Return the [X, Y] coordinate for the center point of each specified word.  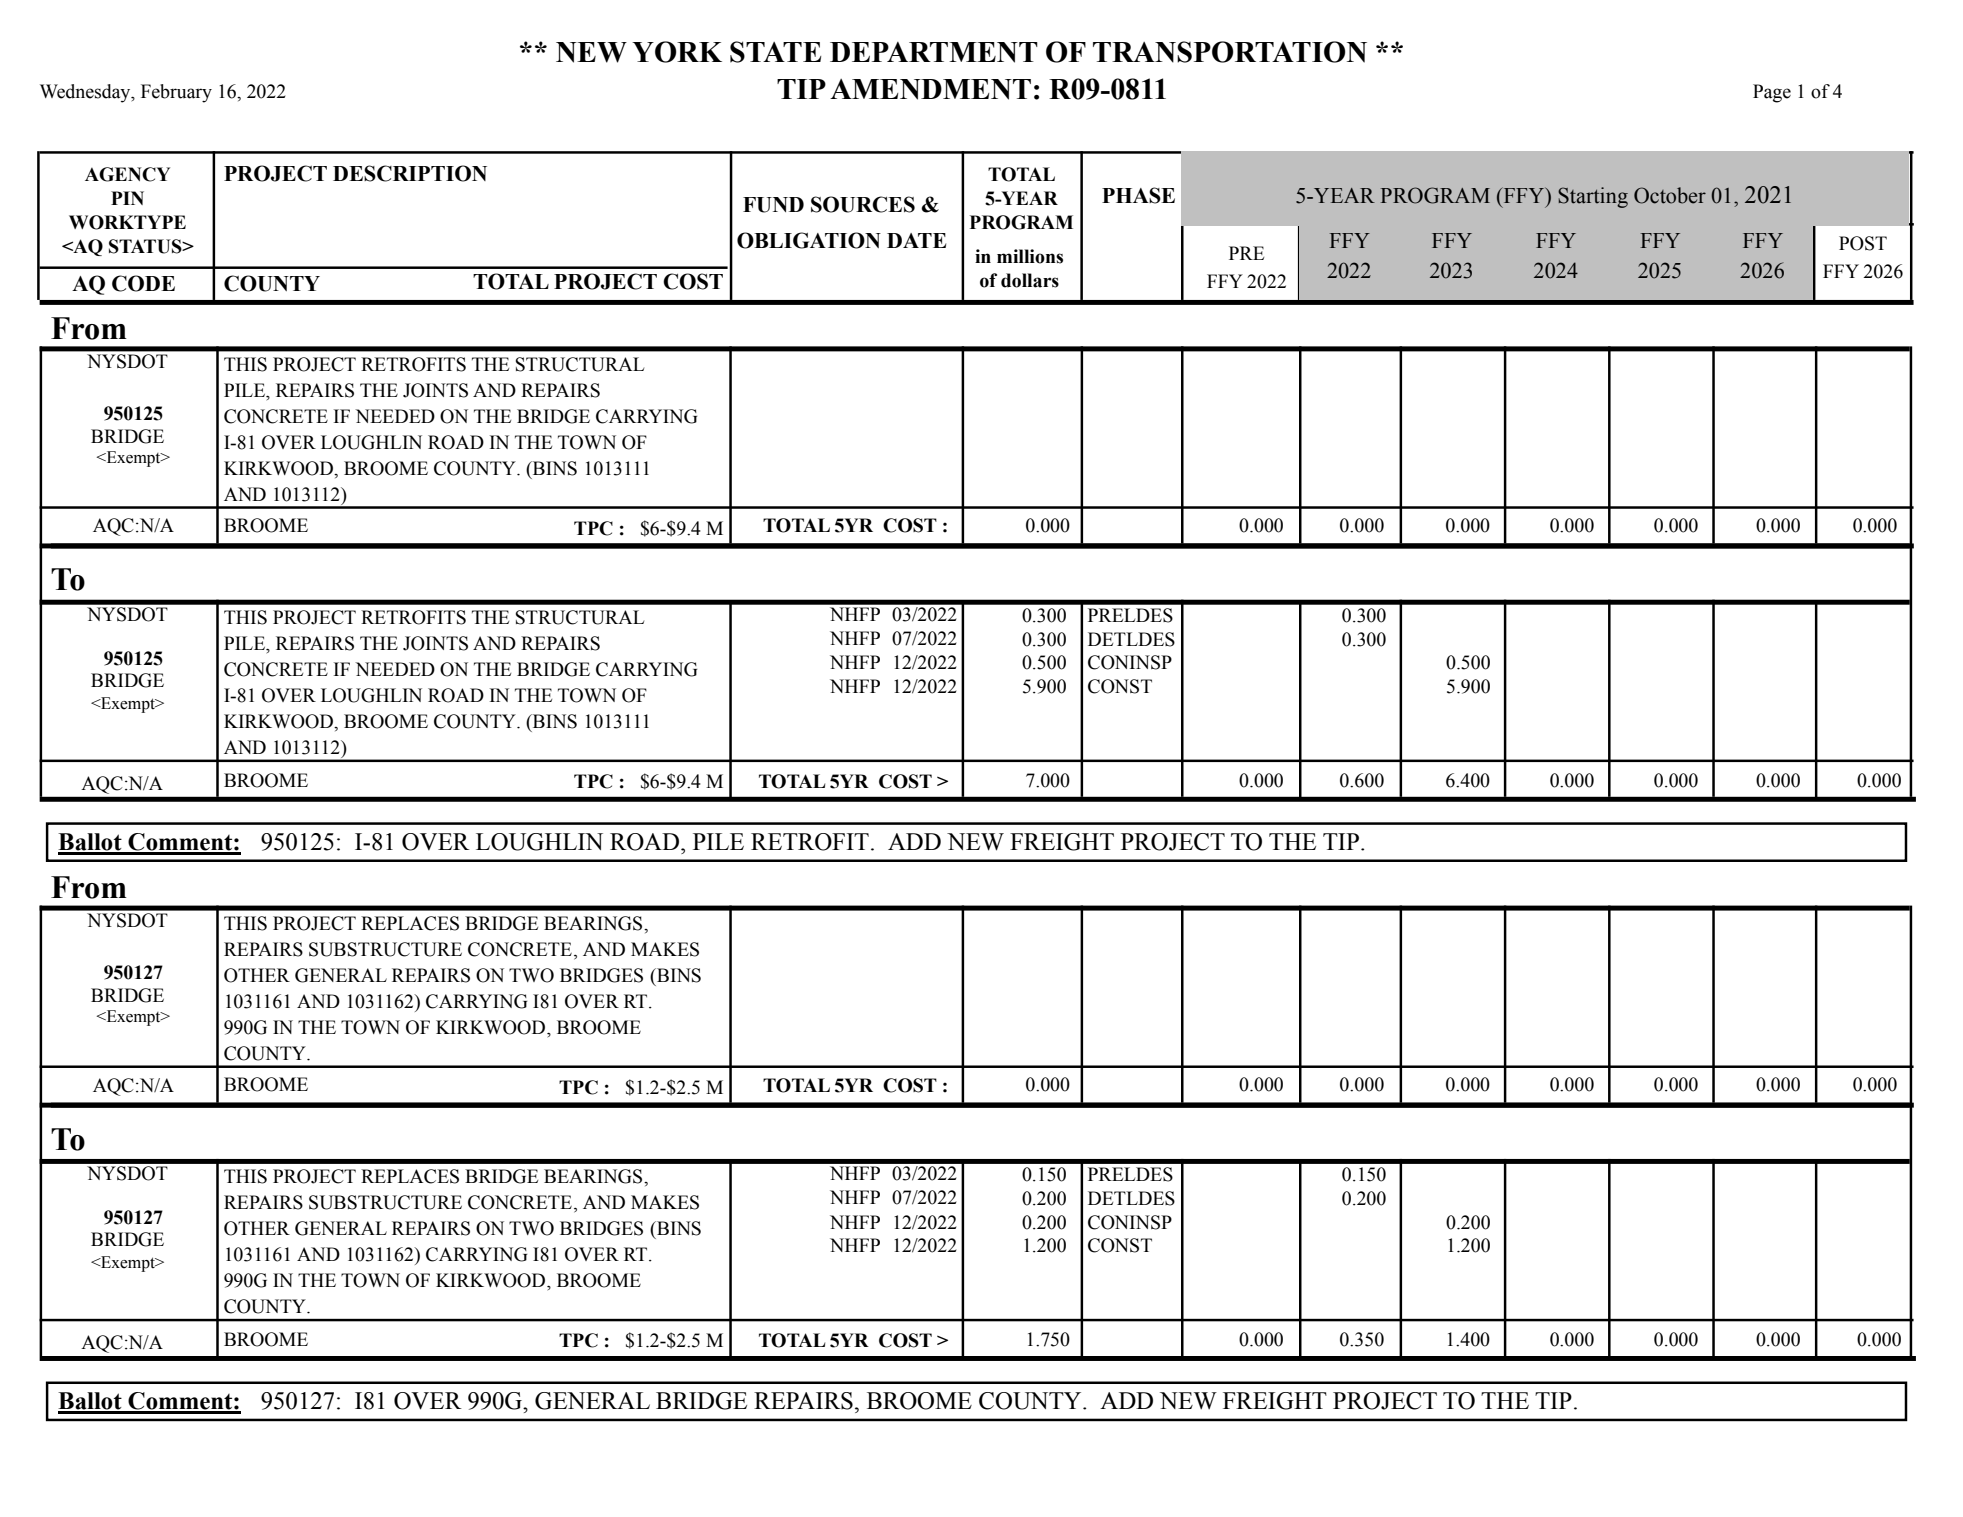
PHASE [1138, 195]
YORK [677, 52]
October [1670, 195]
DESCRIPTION [410, 173]
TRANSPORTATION [1230, 52]
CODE [143, 283]
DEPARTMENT [934, 52]
